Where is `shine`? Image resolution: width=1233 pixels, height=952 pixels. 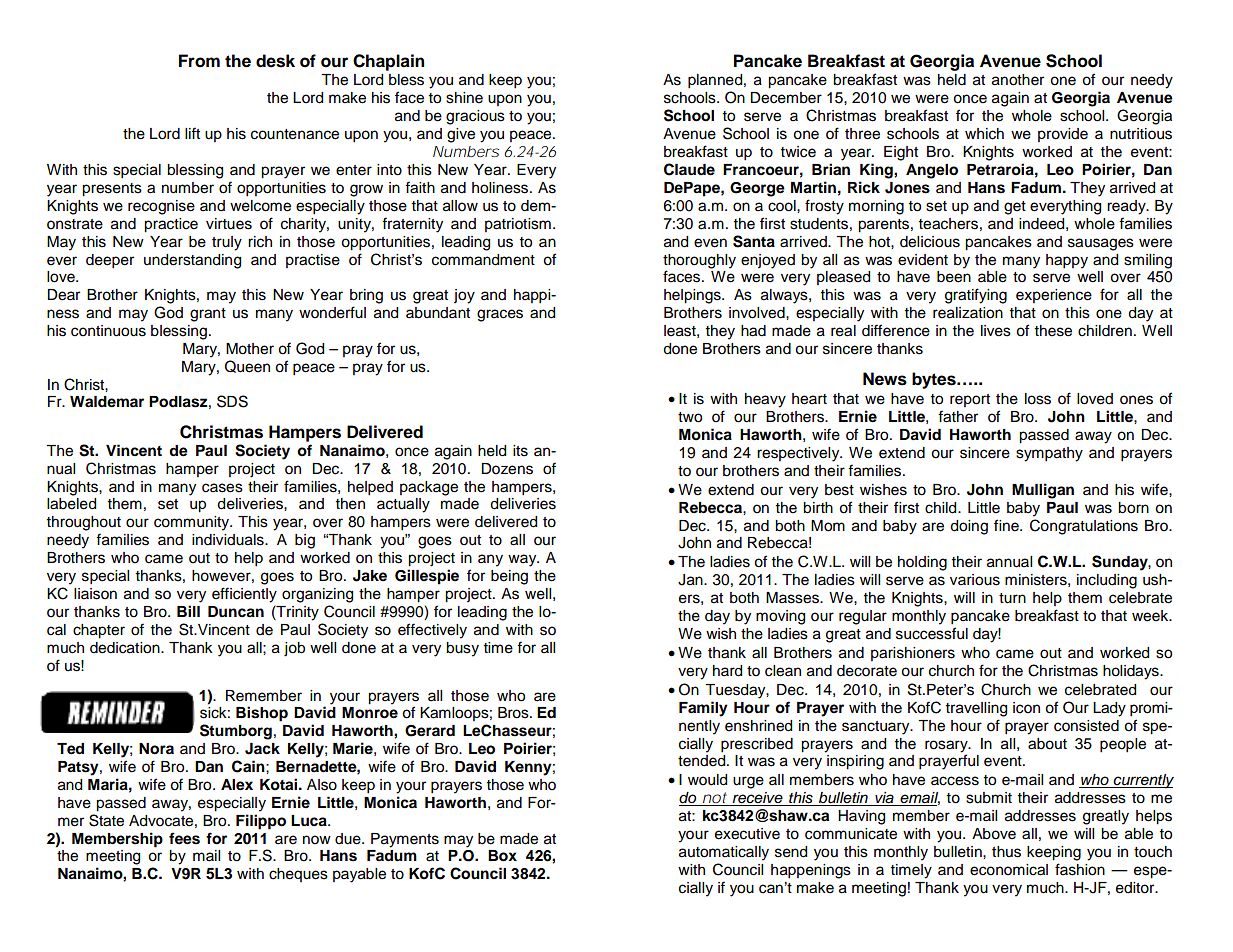
shine is located at coordinates (464, 98).
